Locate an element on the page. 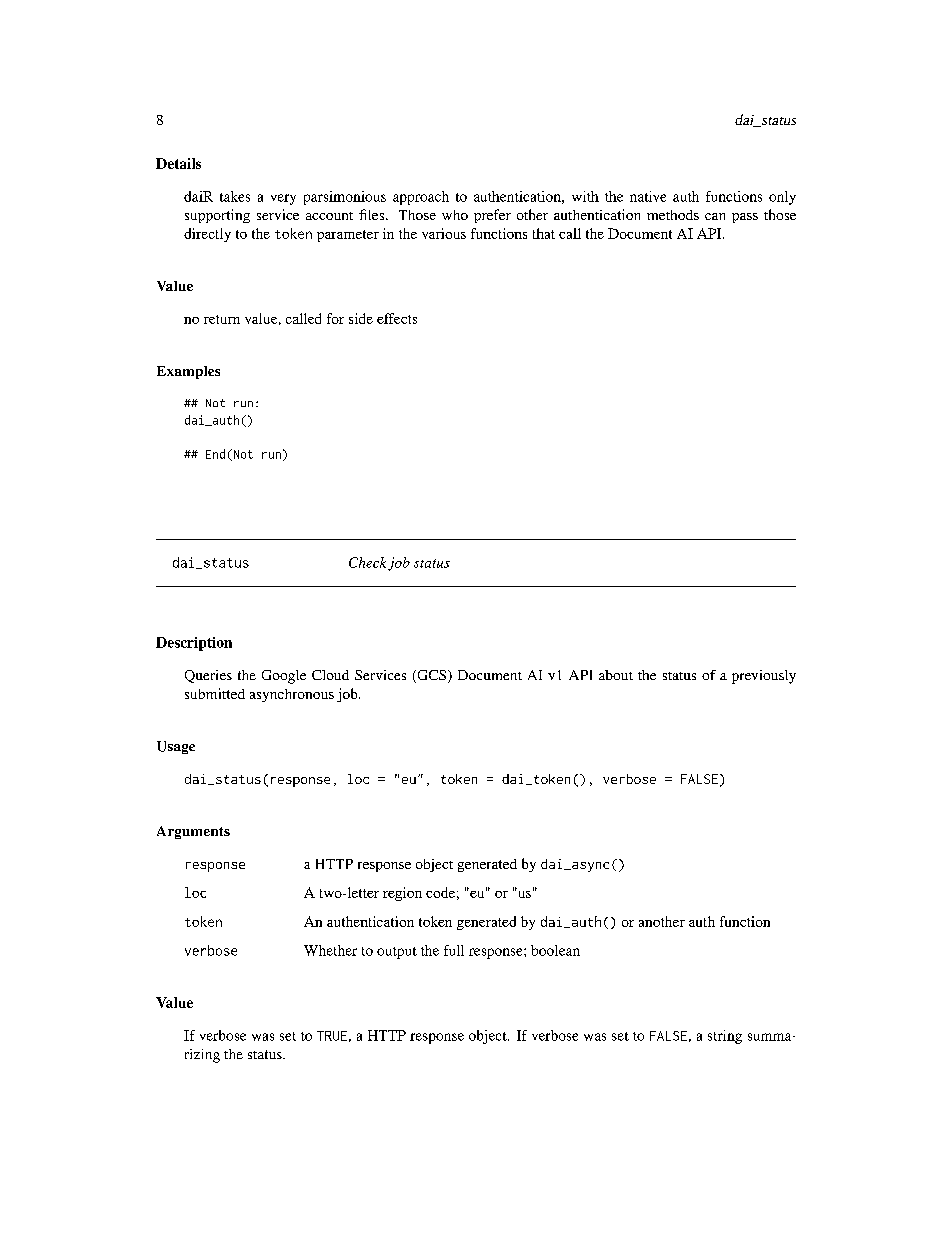 This document has width=952, height=1233. GCS is located at coordinates (432, 676).
